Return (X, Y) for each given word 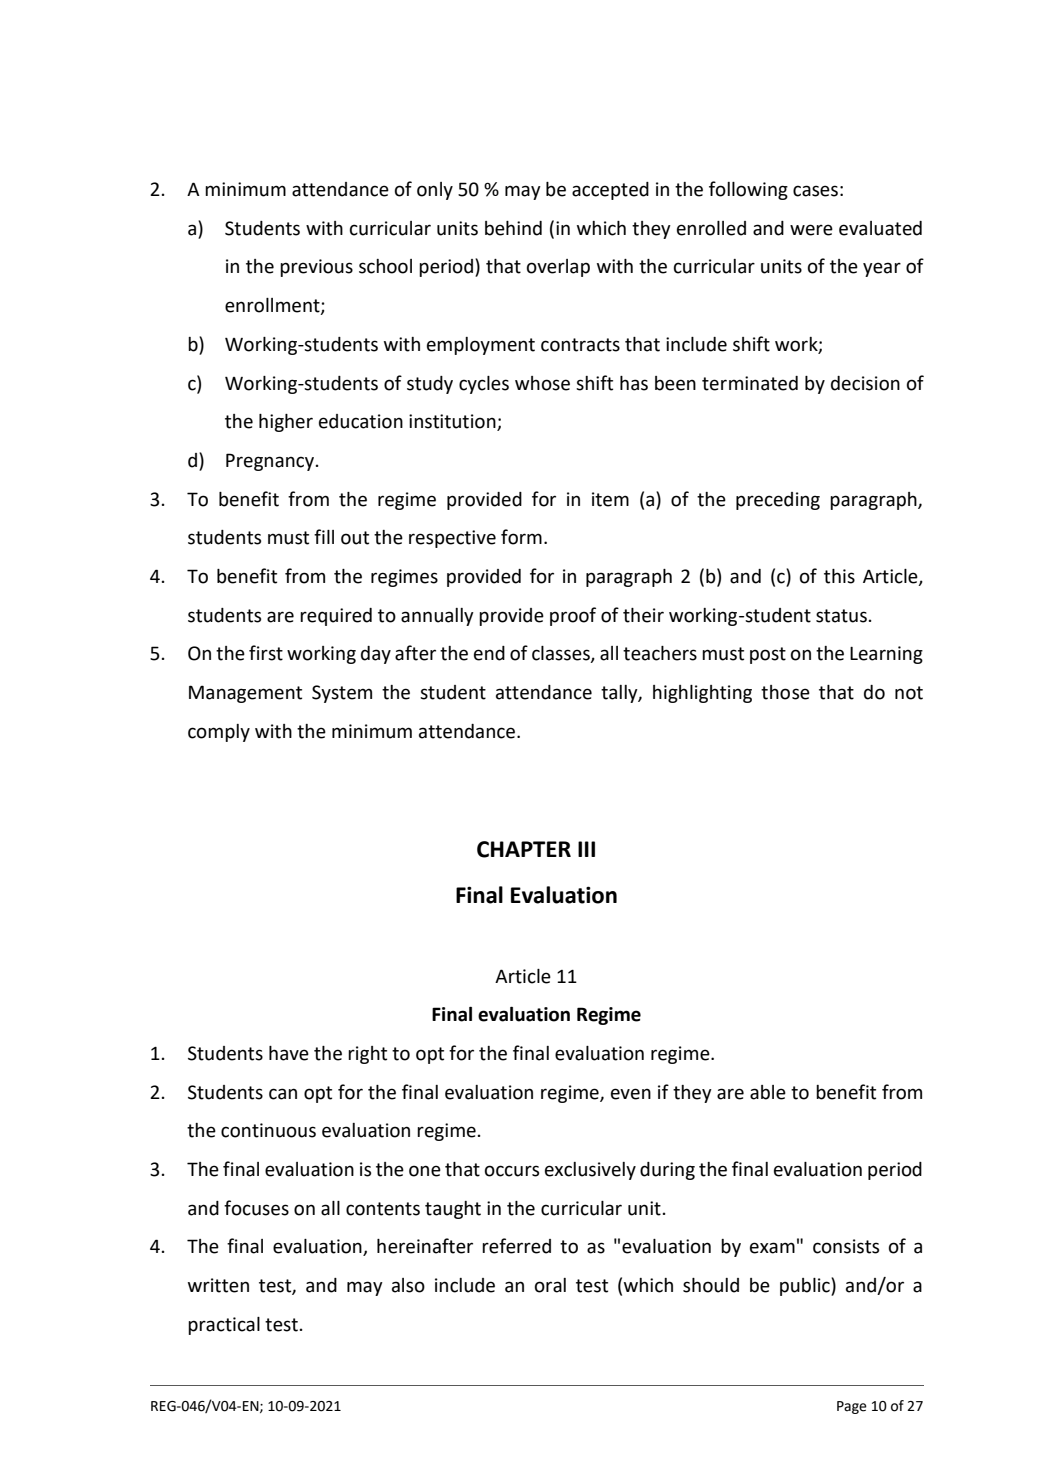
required (336, 617)
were (811, 230)
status (841, 616)
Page (852, 1407)
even (631, 1094)
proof (573, 616)
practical (224, 1326)
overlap (558, 268)
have (289, 1053)
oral (550, 1285)
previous (316, 268)
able (768, 1092)
